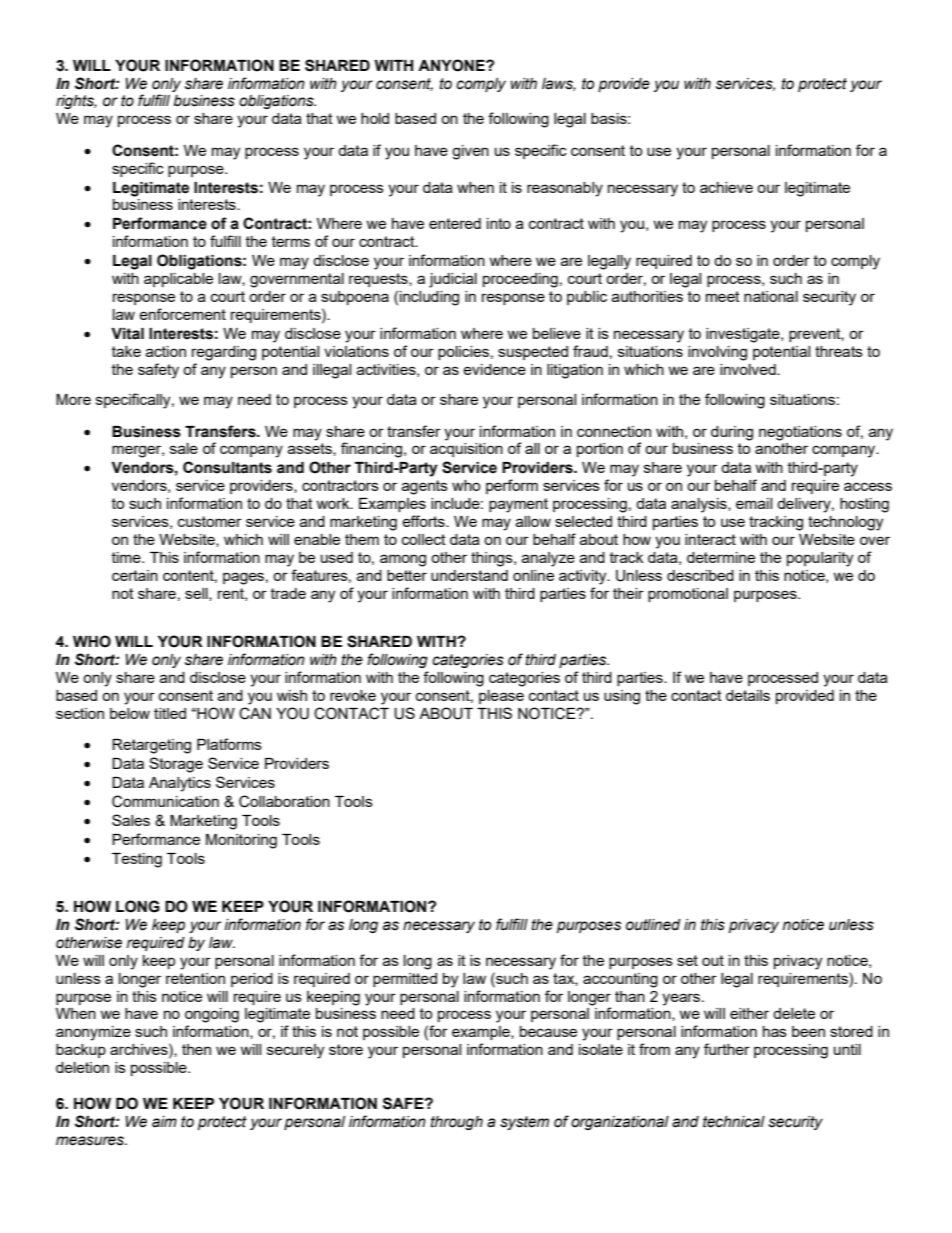  Describe the element at coordinates (501, 697) in the screenshot. I see `please` at that location.
